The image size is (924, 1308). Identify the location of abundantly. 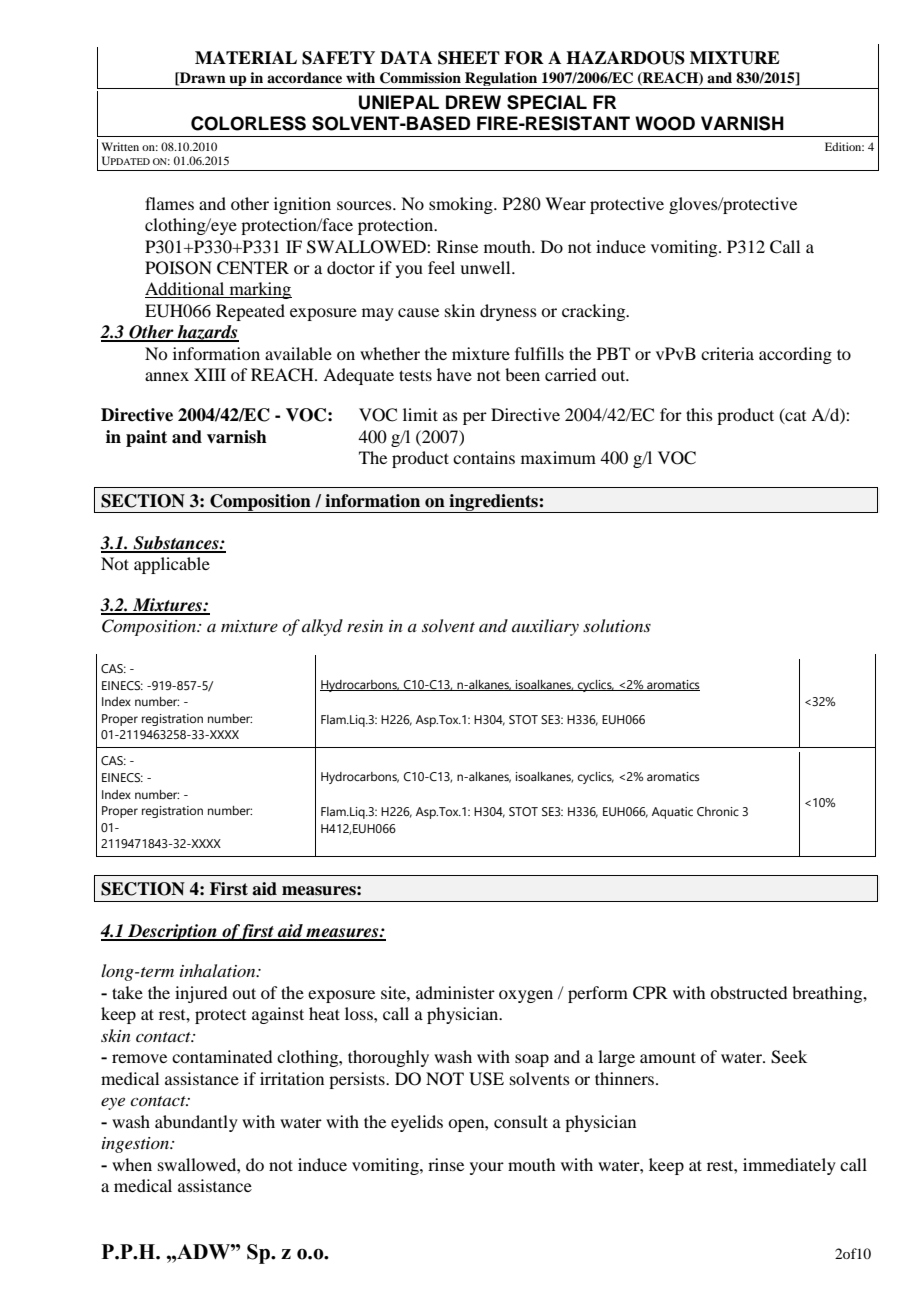
(196, 1123).
